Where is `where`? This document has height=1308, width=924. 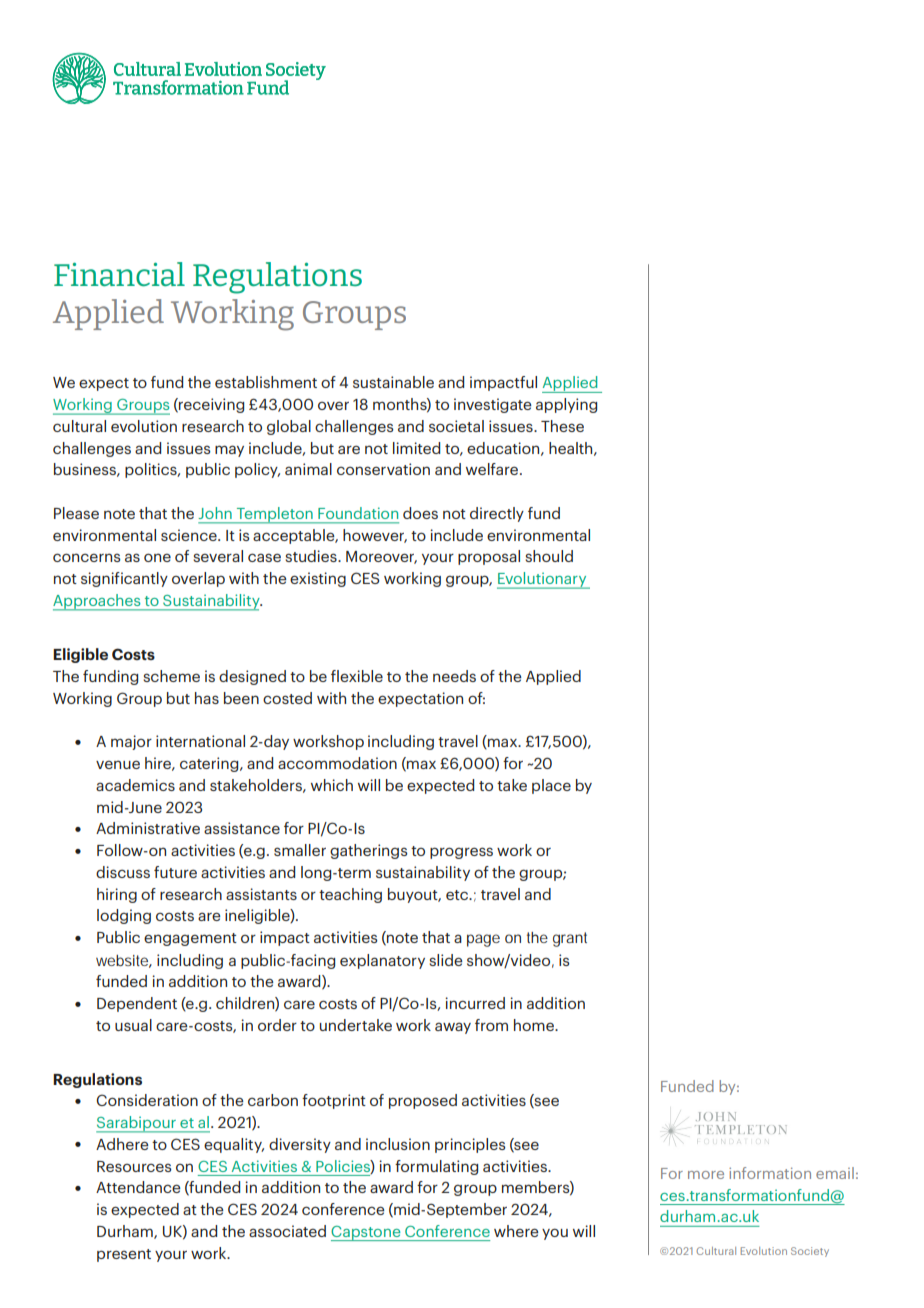
where is located at coordinates (516, 1231).
